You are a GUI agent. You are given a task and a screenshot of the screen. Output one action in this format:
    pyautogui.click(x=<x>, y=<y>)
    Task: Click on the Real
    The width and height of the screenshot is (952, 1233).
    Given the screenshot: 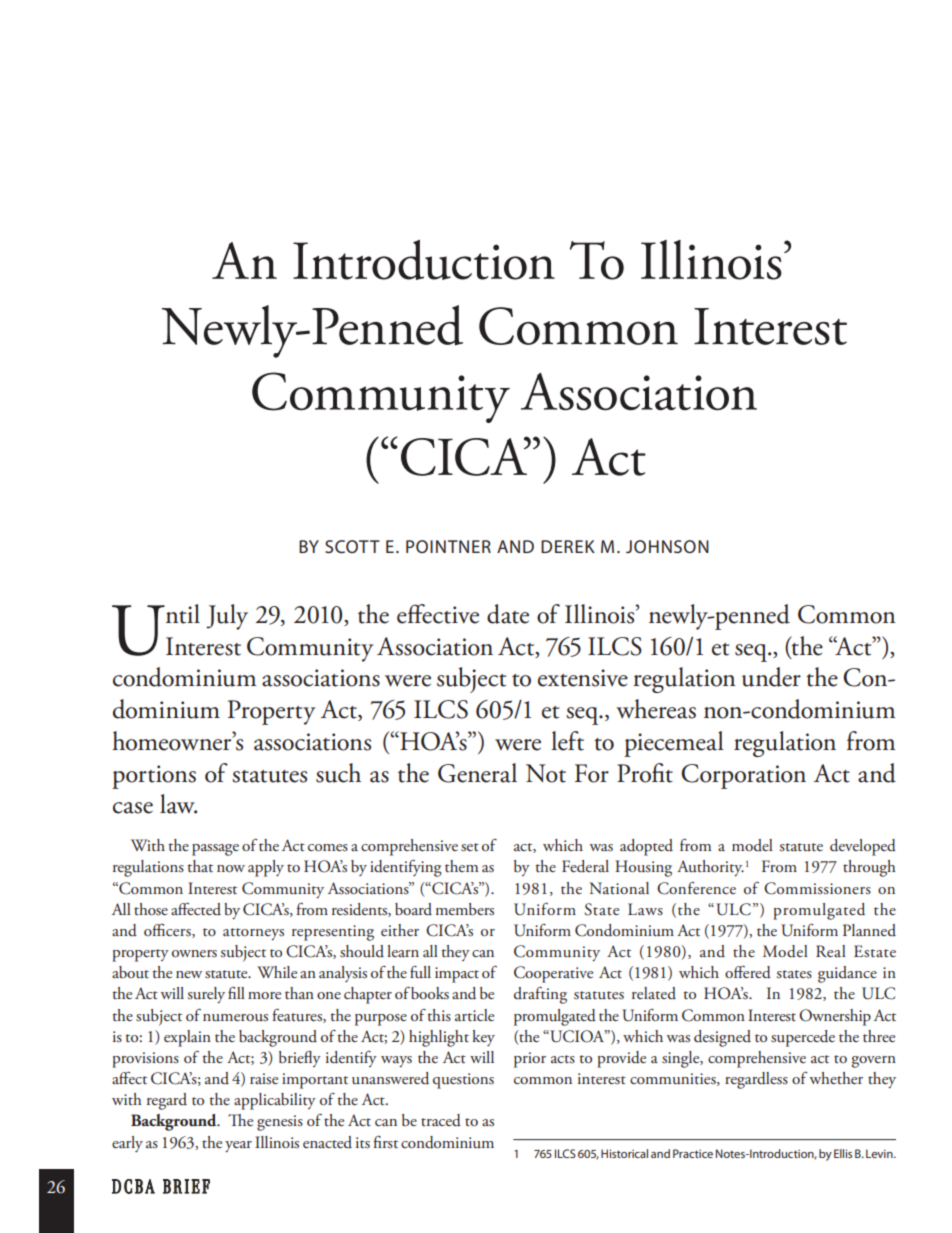 What is the action you would take?
    pyautogui.click(x=831, y=951)
